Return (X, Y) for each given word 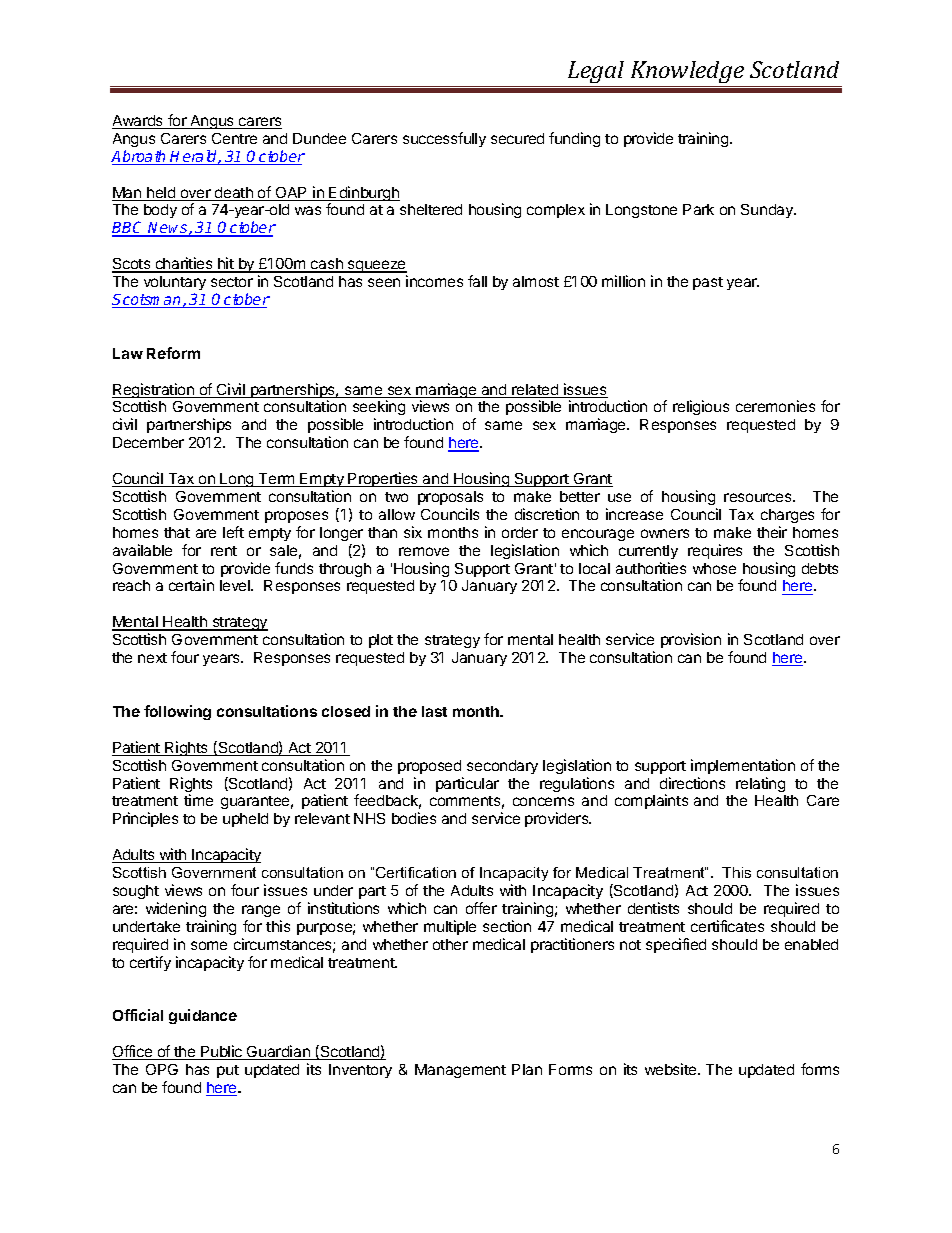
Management (460, 1071)
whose (714, 568)
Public (222, 1052)
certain (191, 585)
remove (424, 551)
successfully (444, 139)
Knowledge (687, 74)
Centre (234, 138)
